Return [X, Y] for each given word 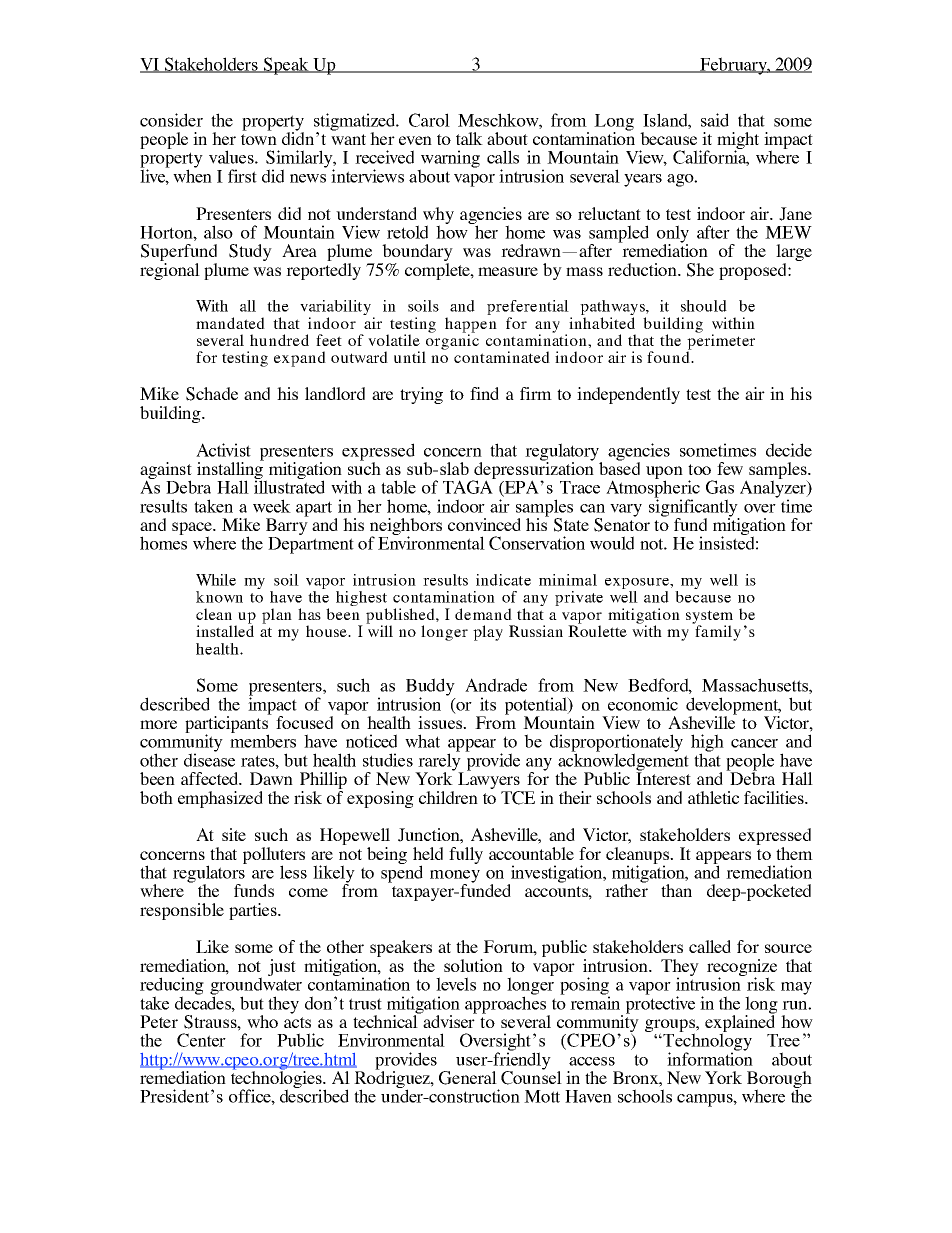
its [488, 704]
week [272, 506]
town [259, 139]
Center [201, 1040]
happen [471, 326]
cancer [754, 743]
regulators [210, 874]
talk [469, 138]
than [676, 890]
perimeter [721, 342]
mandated [230, 323]
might [738, 142]
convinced [484, 524]
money [455, 877]
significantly [694, 508]
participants [227, 725]
